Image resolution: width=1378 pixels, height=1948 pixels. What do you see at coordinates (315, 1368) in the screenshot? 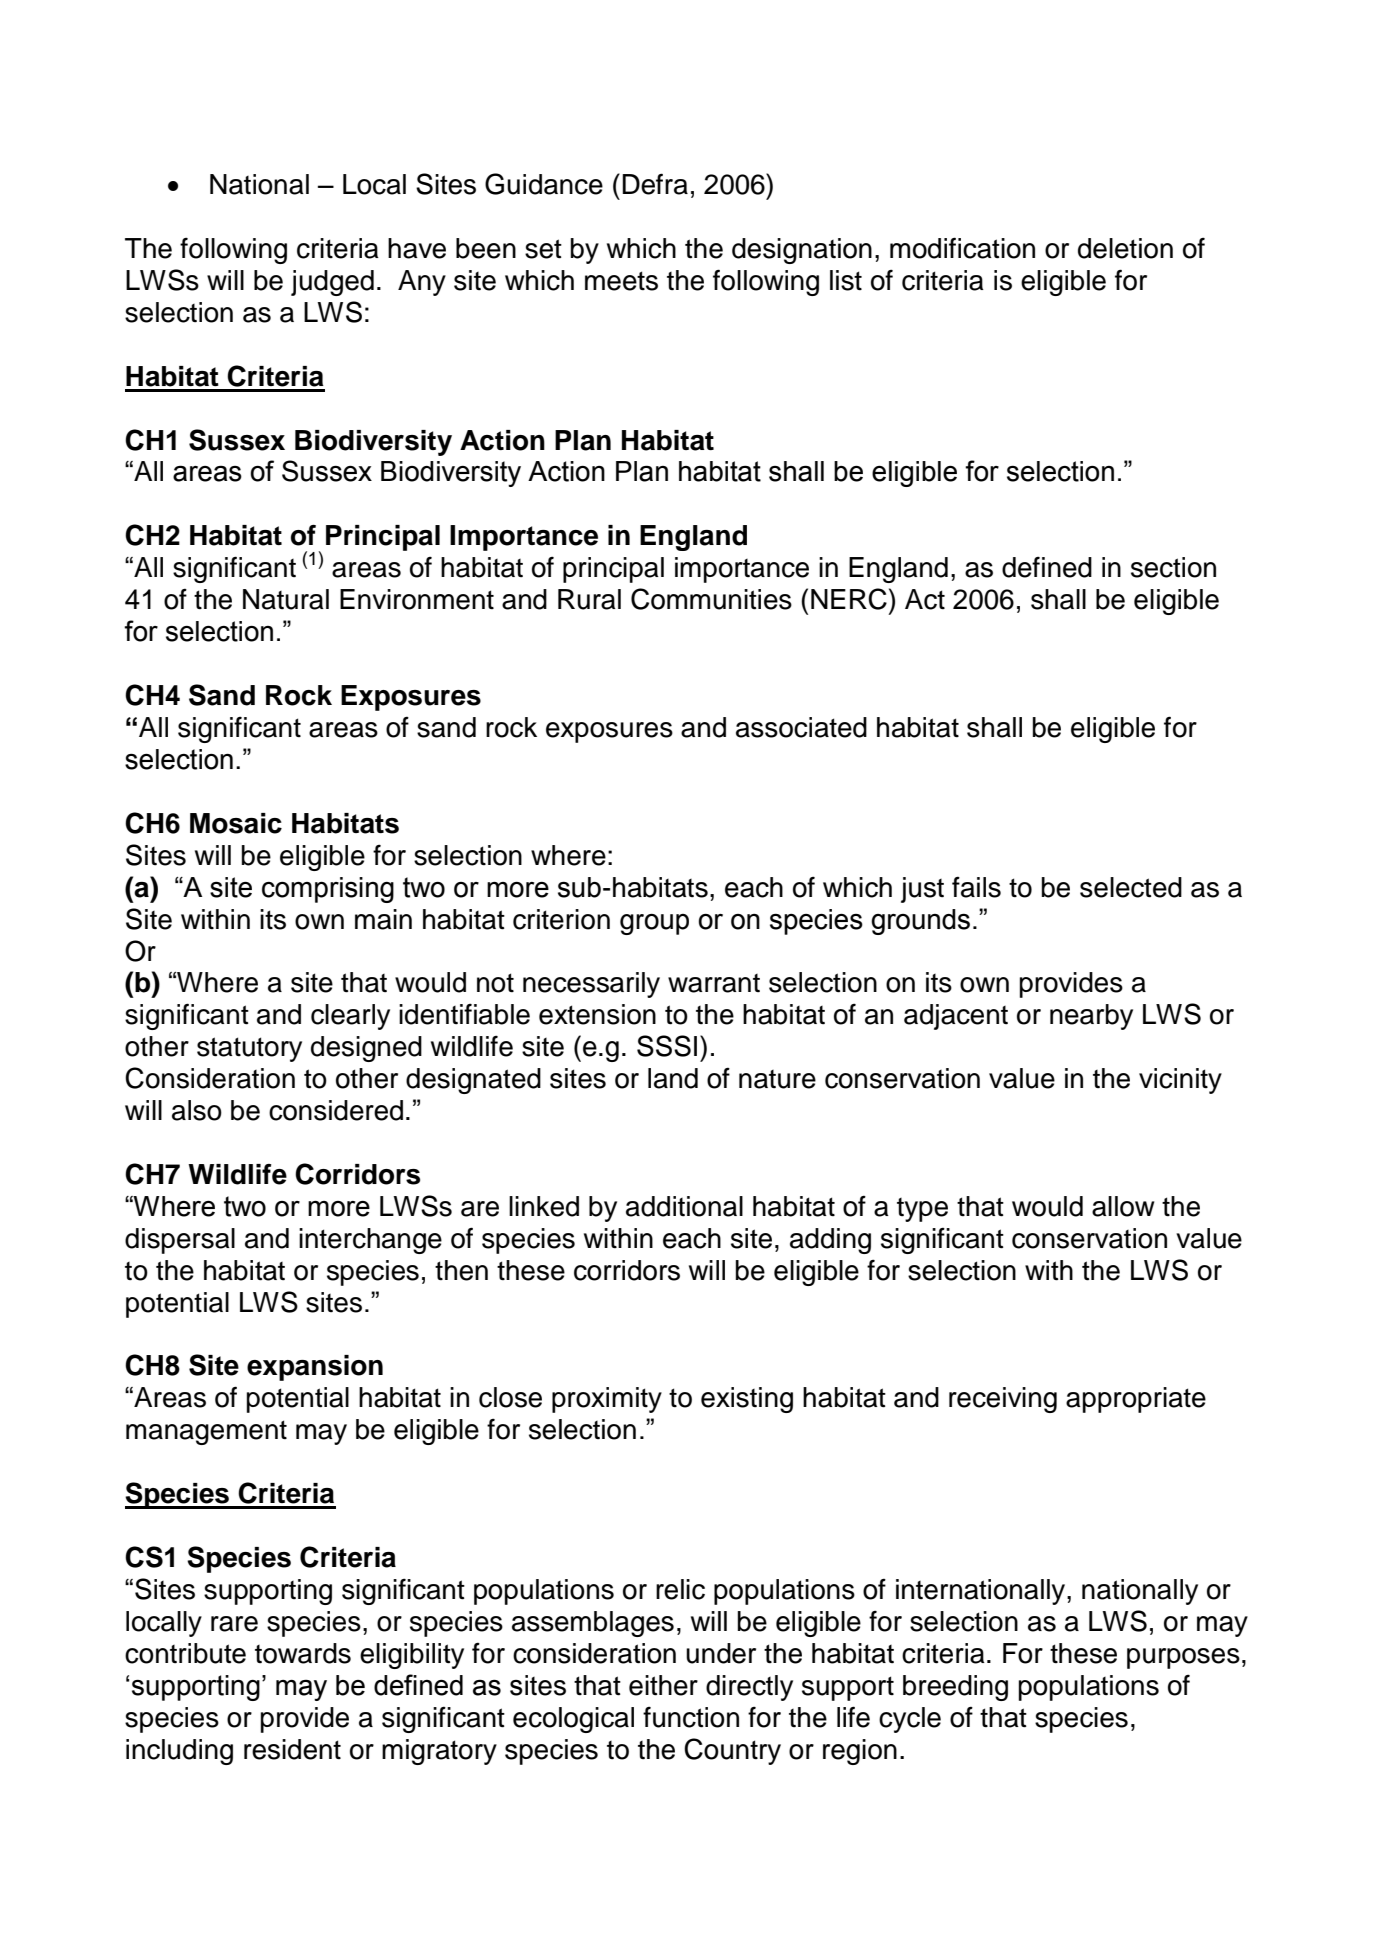
I see `expansion` at bounding box center [315, 1368].
